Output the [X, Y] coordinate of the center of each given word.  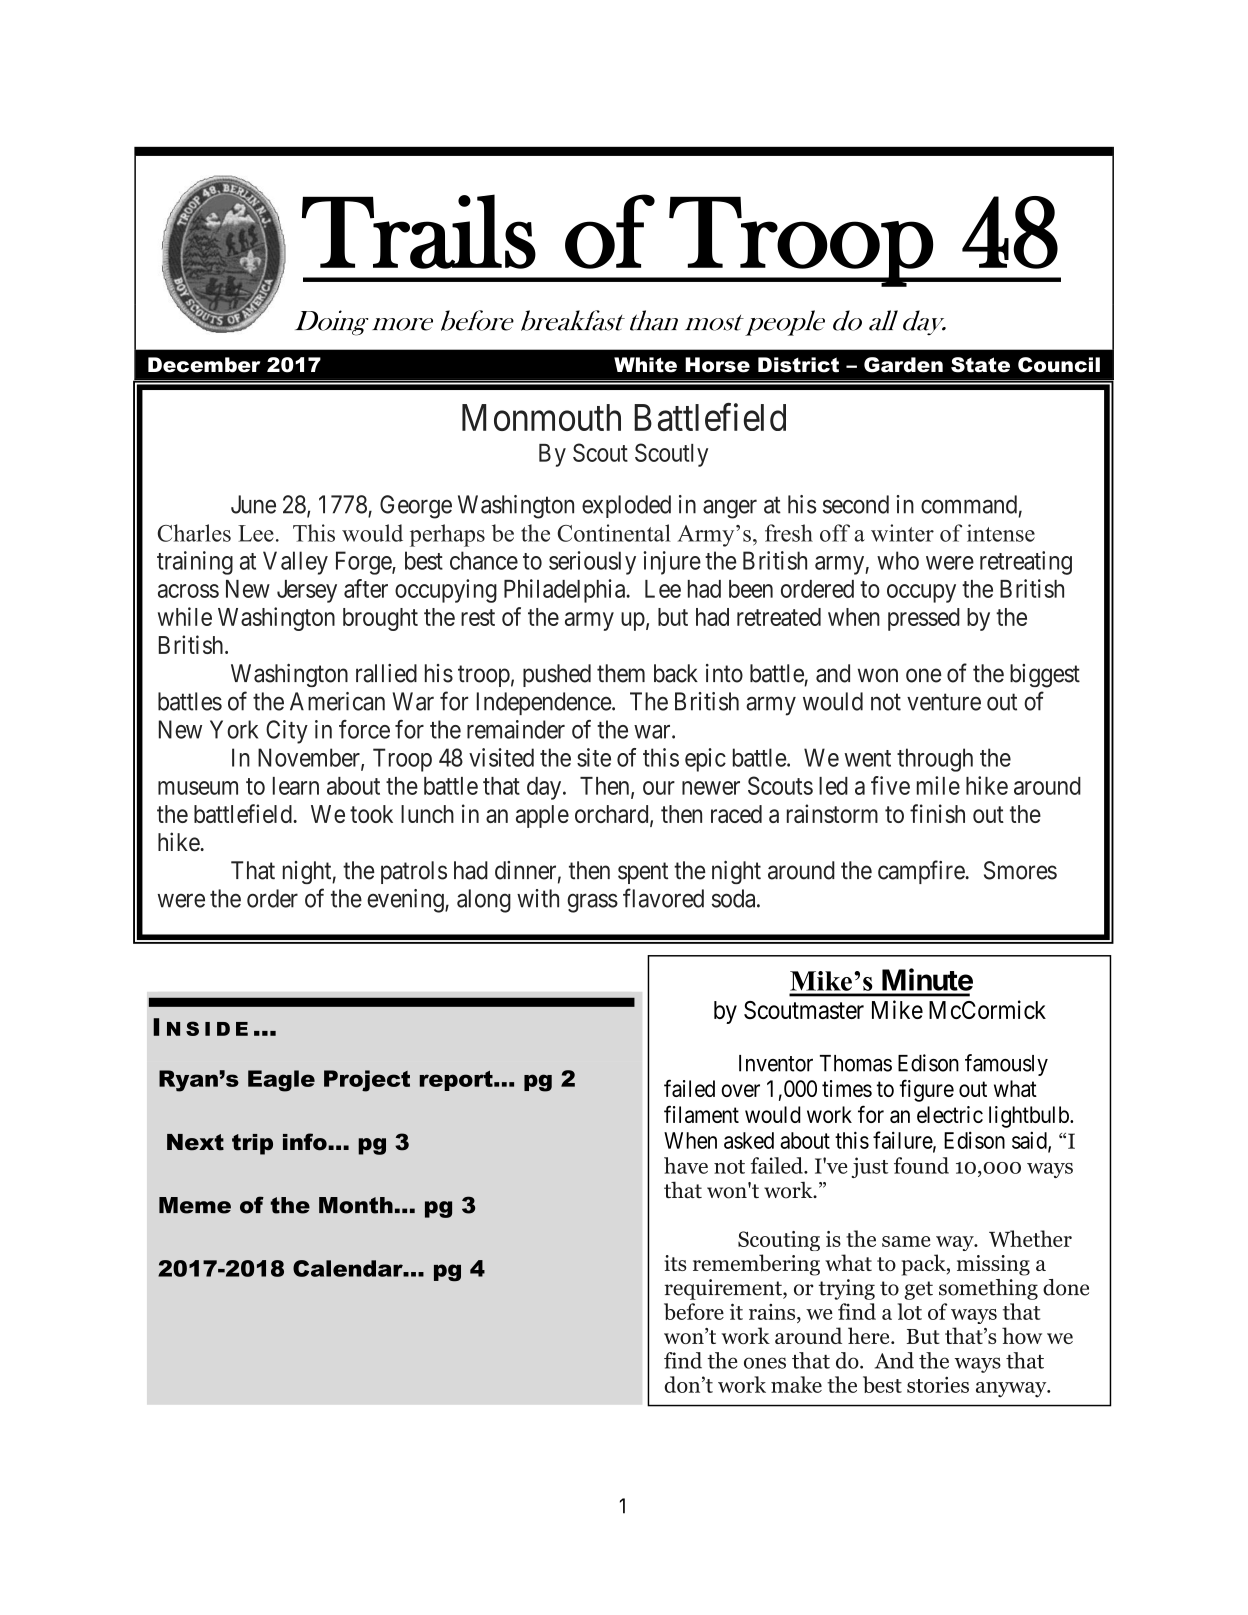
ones [765, 1363]
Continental [614, 533]
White [645, 365]
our [659, 788]
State [980, 365]
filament [701, 1114]
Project [367, 1081]
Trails [419, 231]
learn [296, 786]
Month [356, 1205]
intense [1001, 533]
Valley [295, 563]
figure [927, 1090]
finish [937, 813]
